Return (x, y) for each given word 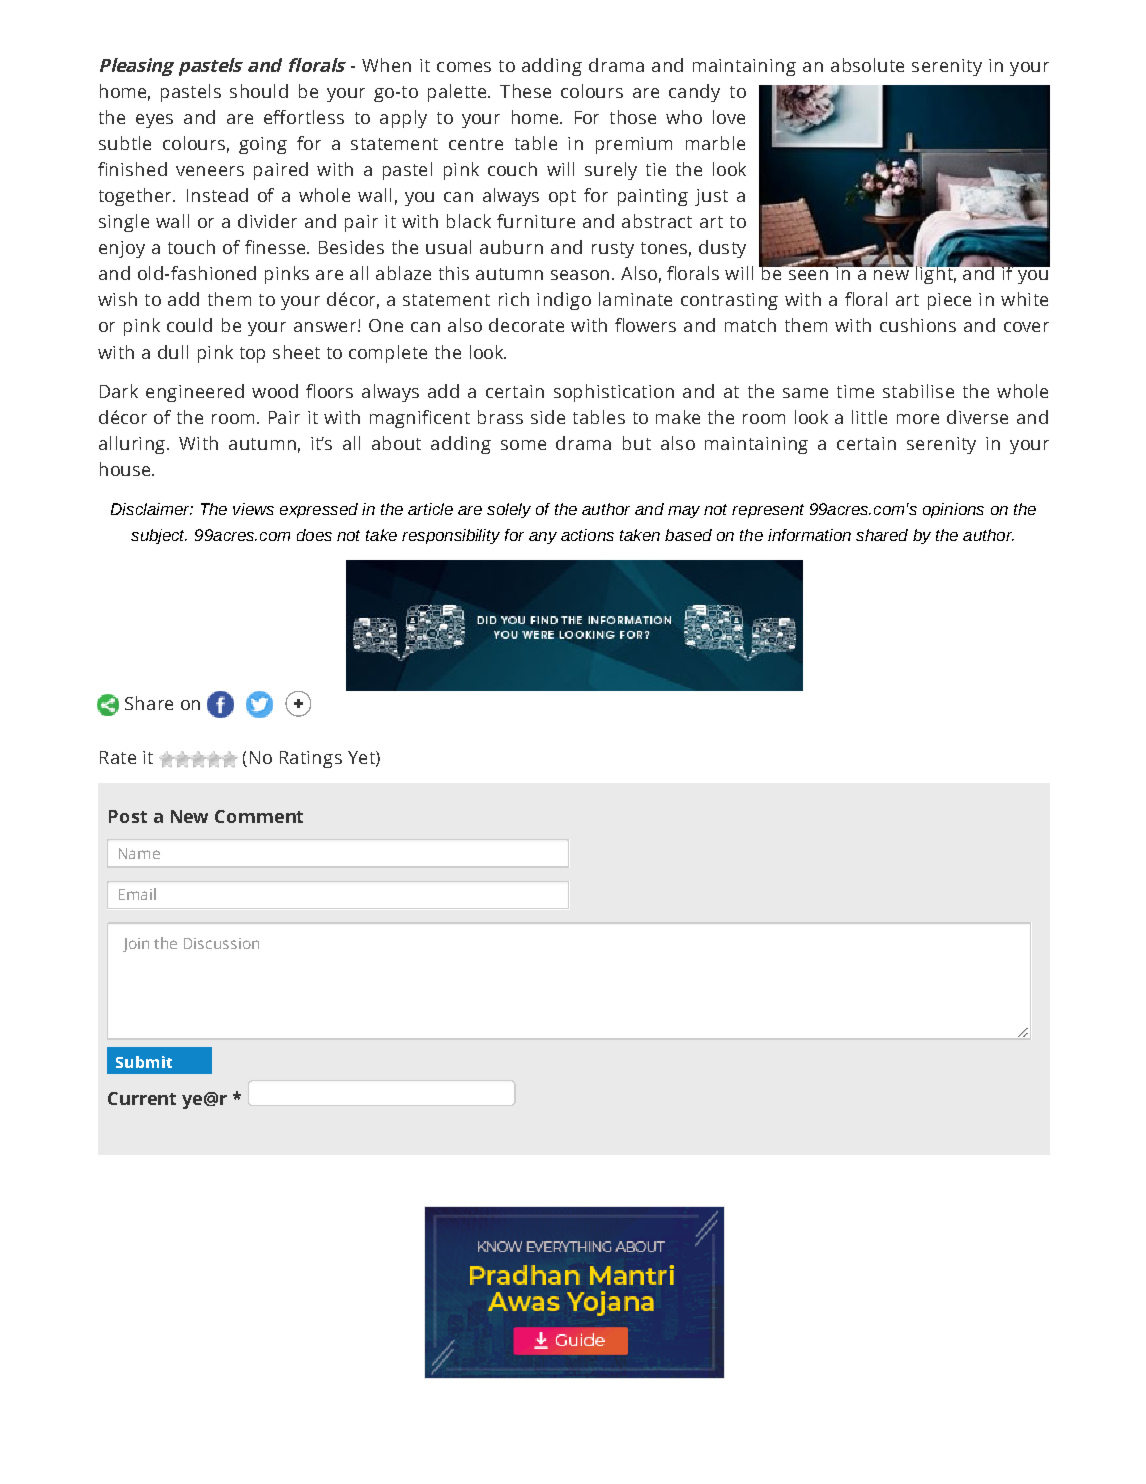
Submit (144, 1062)
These (525, 91)
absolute (867, 65)
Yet (362, 758)
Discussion (221, 943)
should (259, 91)
